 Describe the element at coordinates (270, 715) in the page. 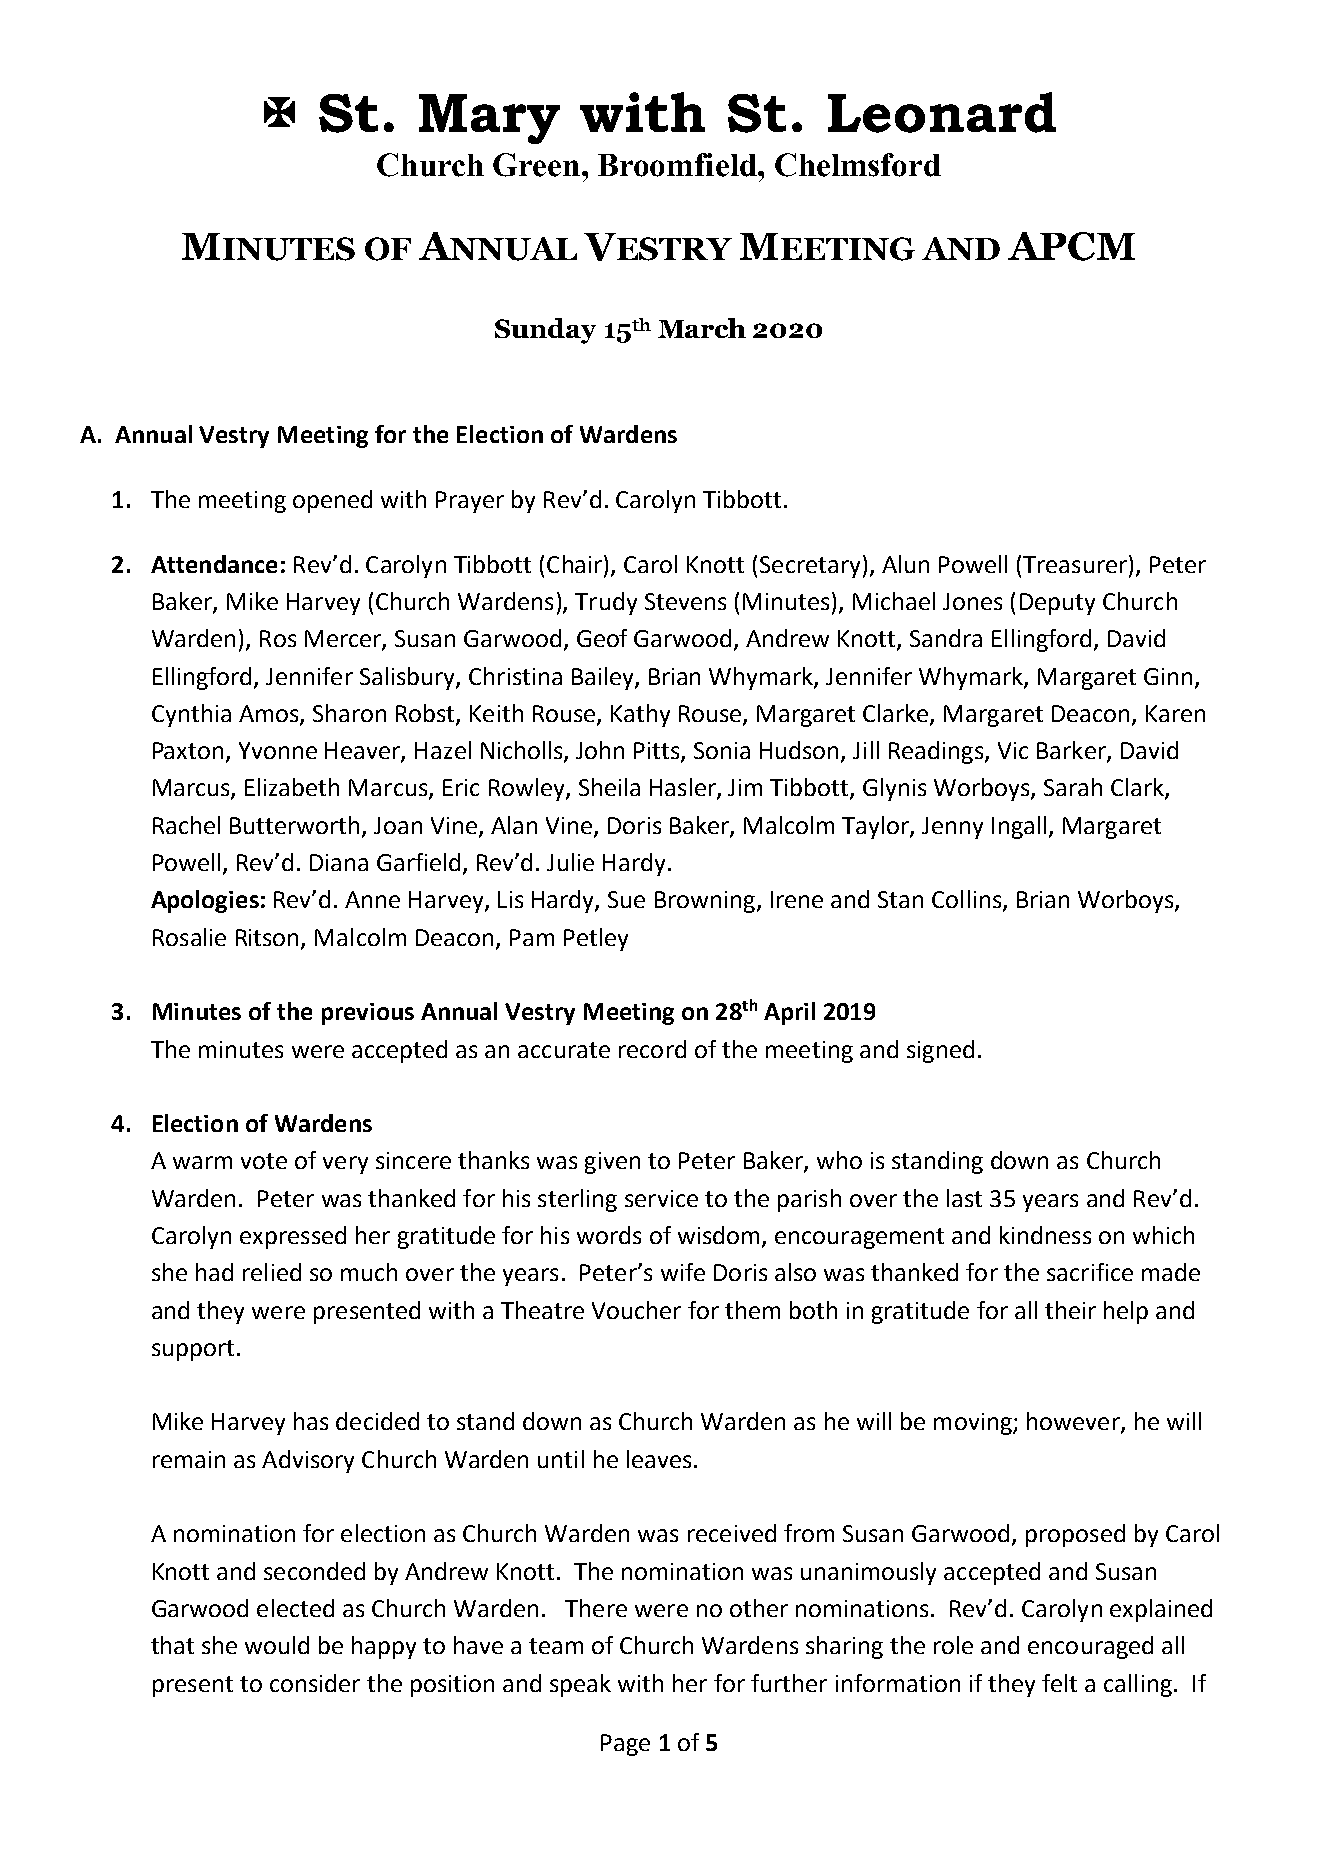

I see `Amos` at that location.
